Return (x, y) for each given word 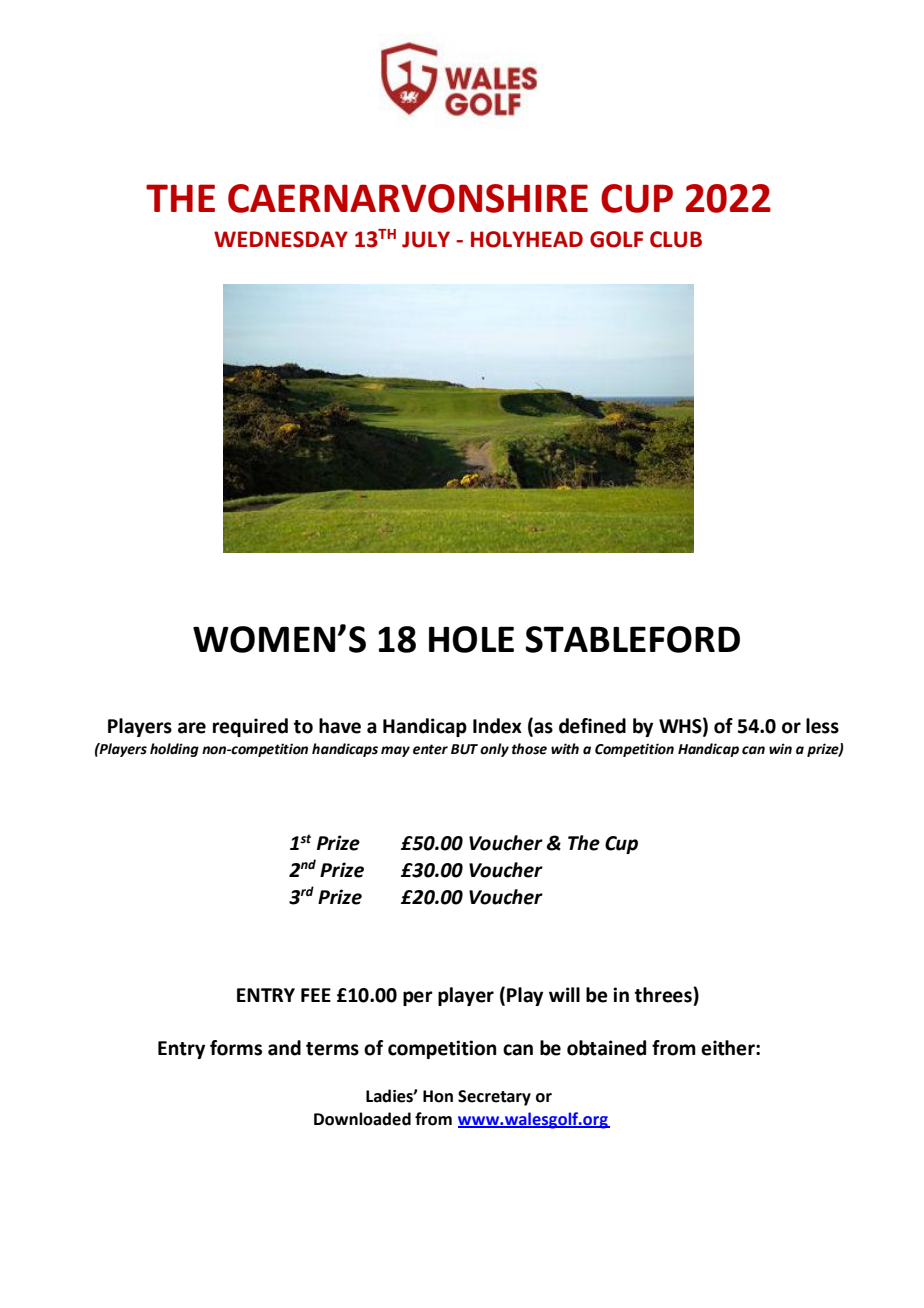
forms (236, 1048)
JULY (426, 239)
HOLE (471, 639)
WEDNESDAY (281, 239)
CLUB (676, 239)
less (822, 726)
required (250, 727)
